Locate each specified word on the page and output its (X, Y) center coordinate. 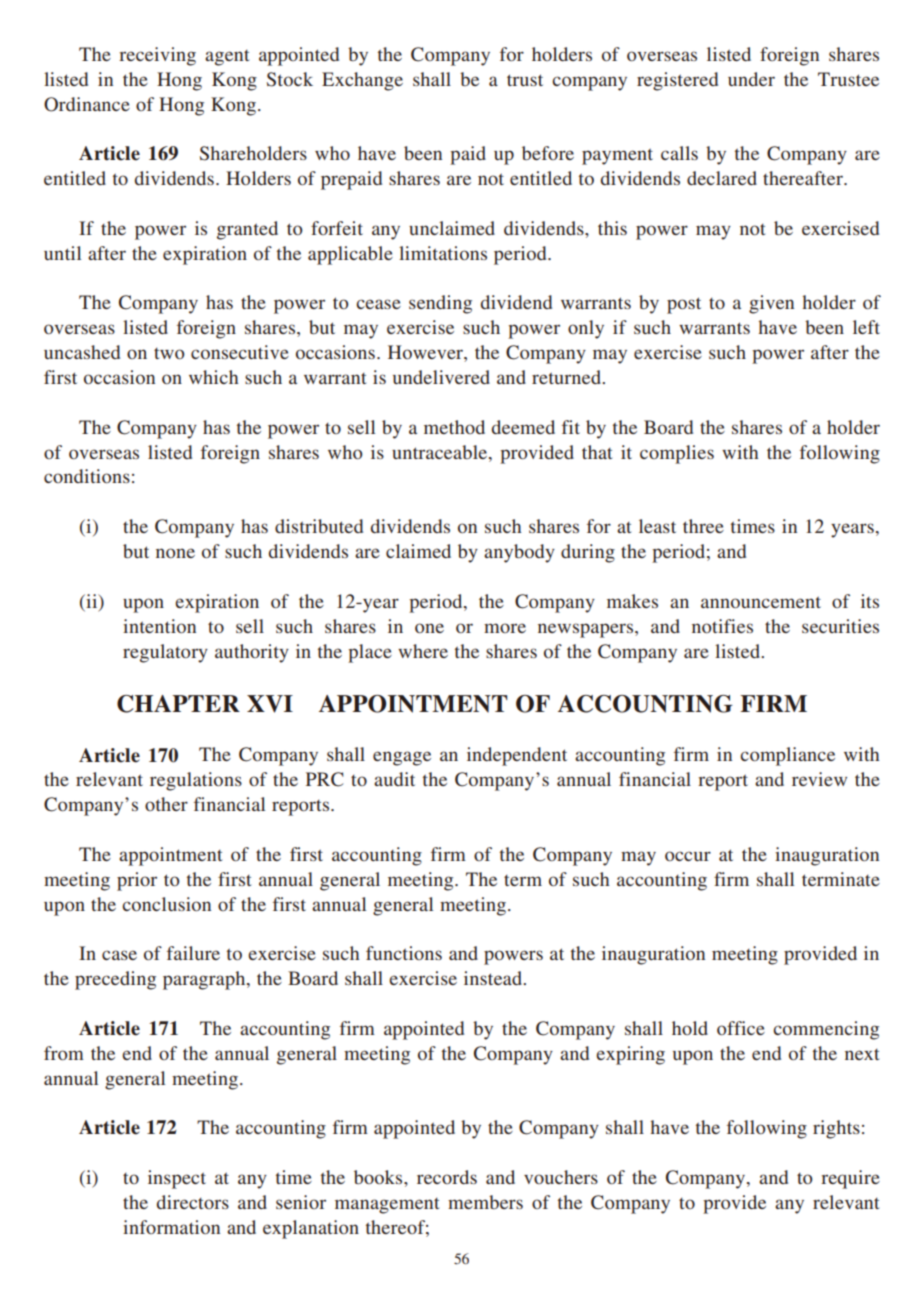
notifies (722, 626)
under (751, 79)
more (505, 628)
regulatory (165, 653)
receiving (157, 56)
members (485, 1202)
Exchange (362, 81)
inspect (177, 1179)
